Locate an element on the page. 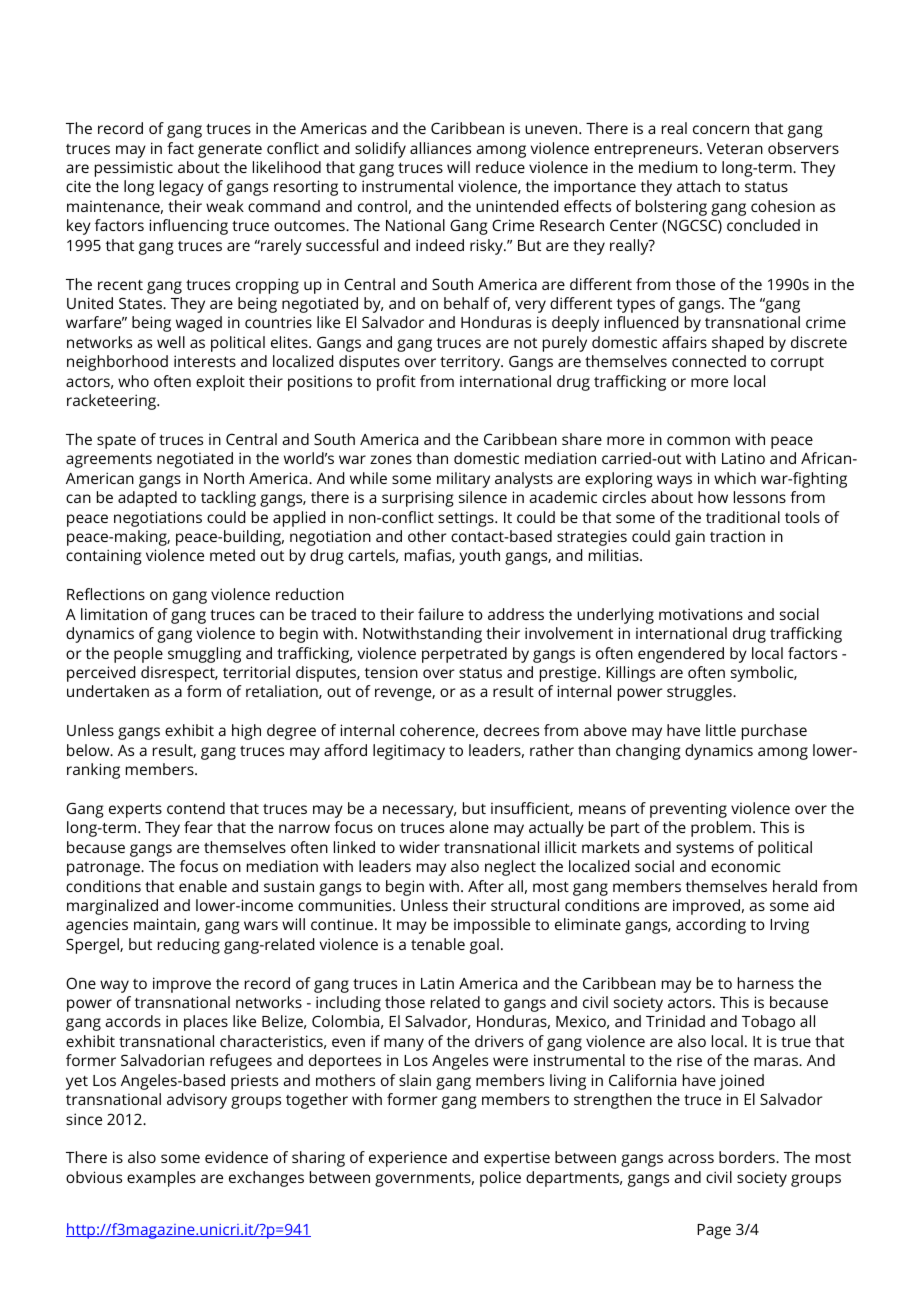 The height and width of the image is (1308, 924). people is located at coordinates (138, 655).
